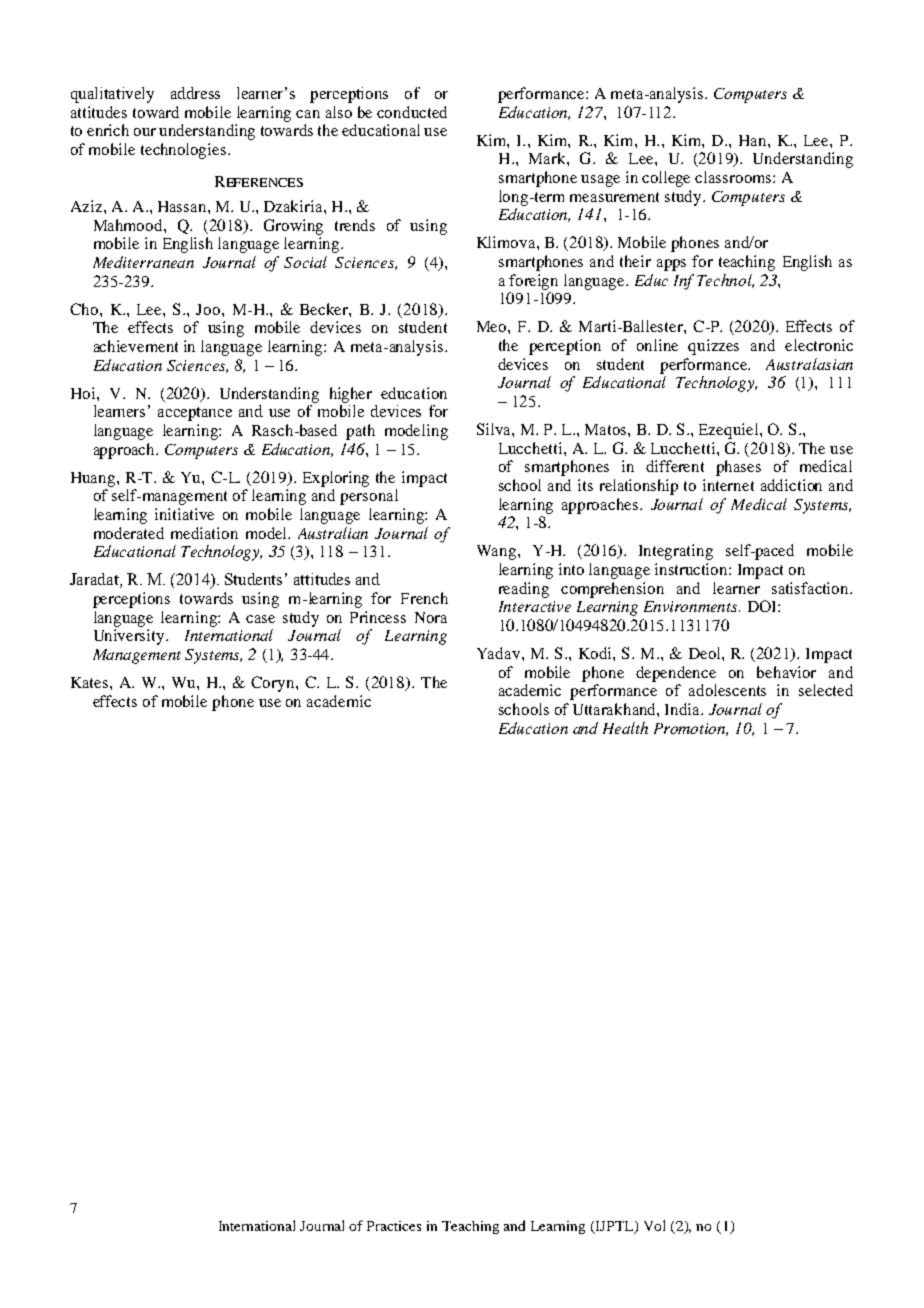 This page has width=924, height=1308. Describe the element at coordinates (500, 653) in the page. I see `Yadav` at that location.
